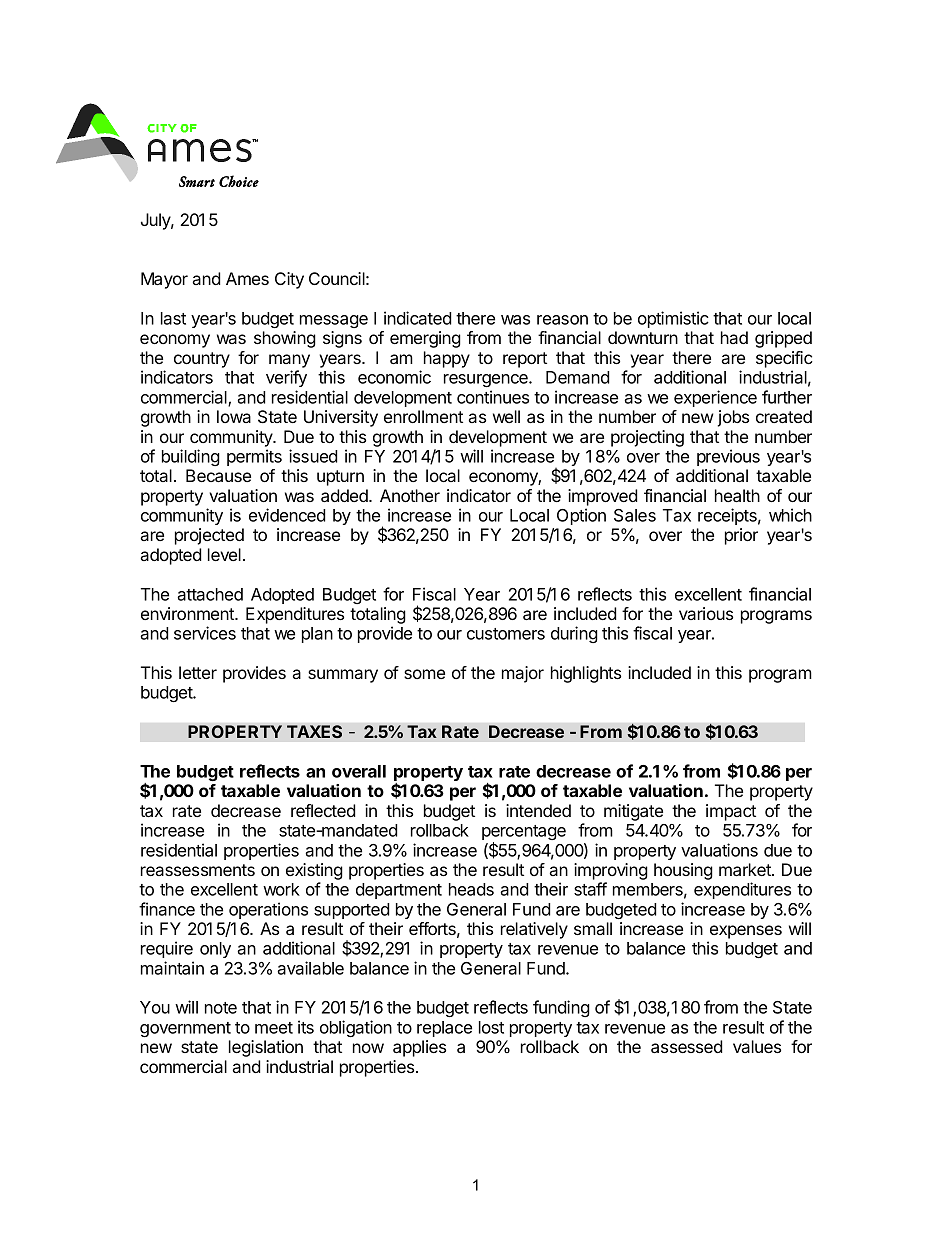 This page has height=1233, width=952. Describe the element at coordinates (247, 278) in the page. I see `Ames` at that location.
